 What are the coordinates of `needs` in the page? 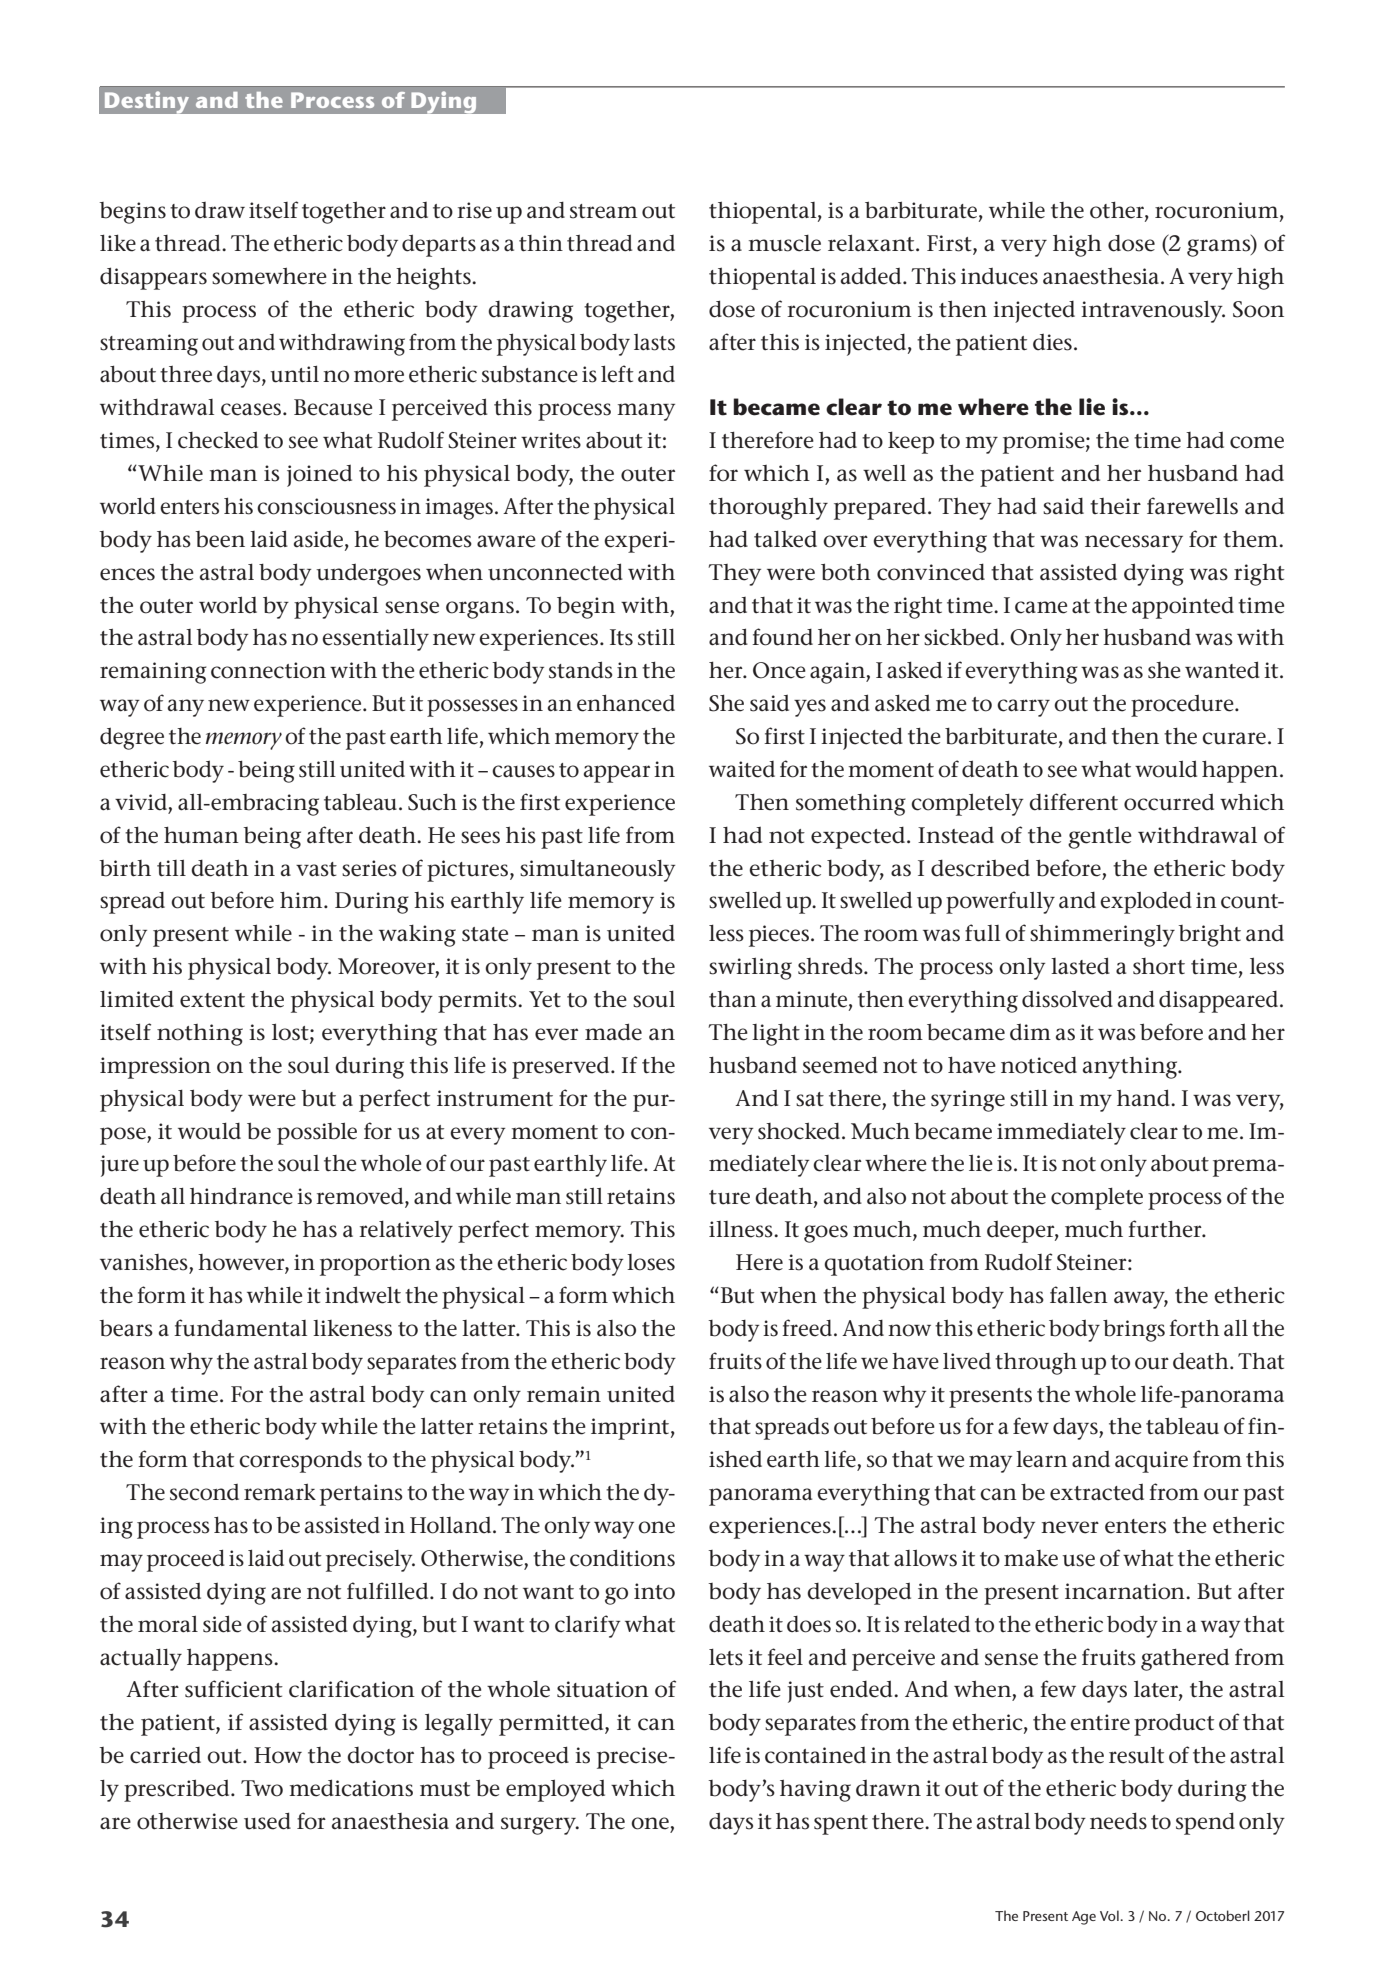 It's located at (1118, 1821).
